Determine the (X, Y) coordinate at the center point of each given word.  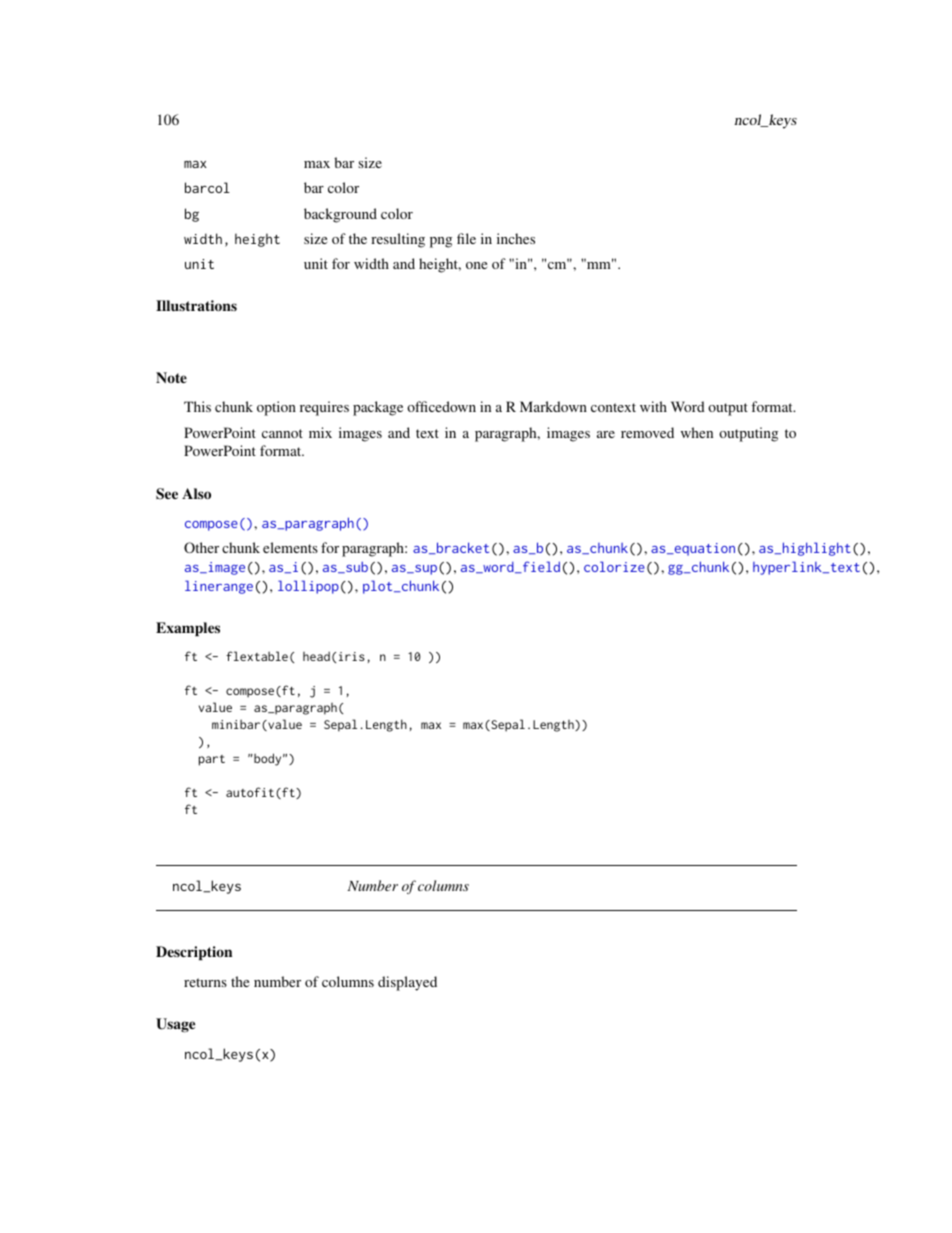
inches (516, 238)
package (378, 408)
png (441, 242)
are (606, 434)
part (212, 760)
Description (194, 953)
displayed (407, 983)
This (197, 406)
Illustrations (196, 305)
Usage (175, 1025)
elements (290, 547)
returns (205, 982)
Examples (188, 629)
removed (647, 432)
